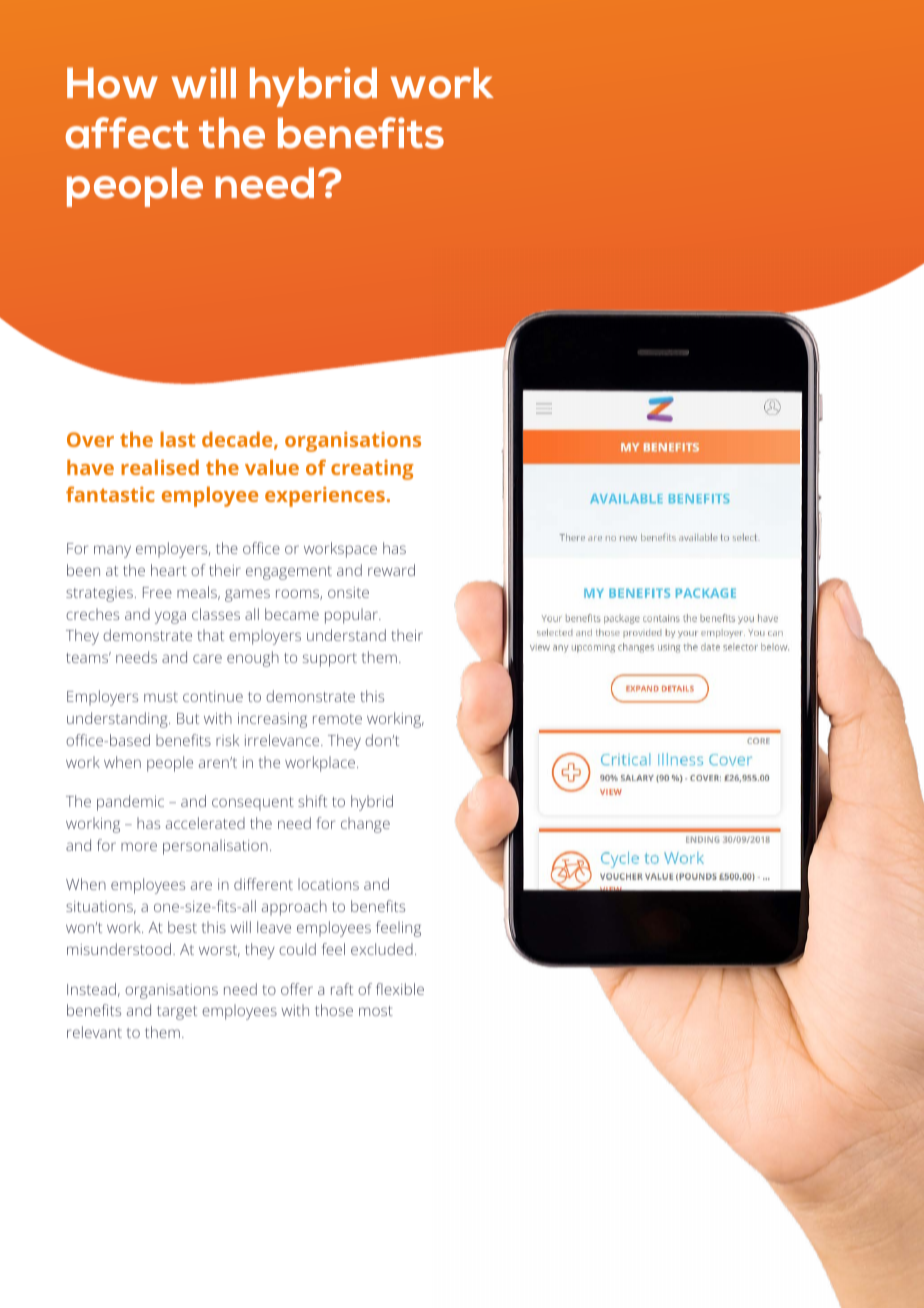 Image resolution: width=924 pixels, height=1308 pixels. Describe the element at coordinates (94, 1032) in the document. I see `relevant` at that location.
